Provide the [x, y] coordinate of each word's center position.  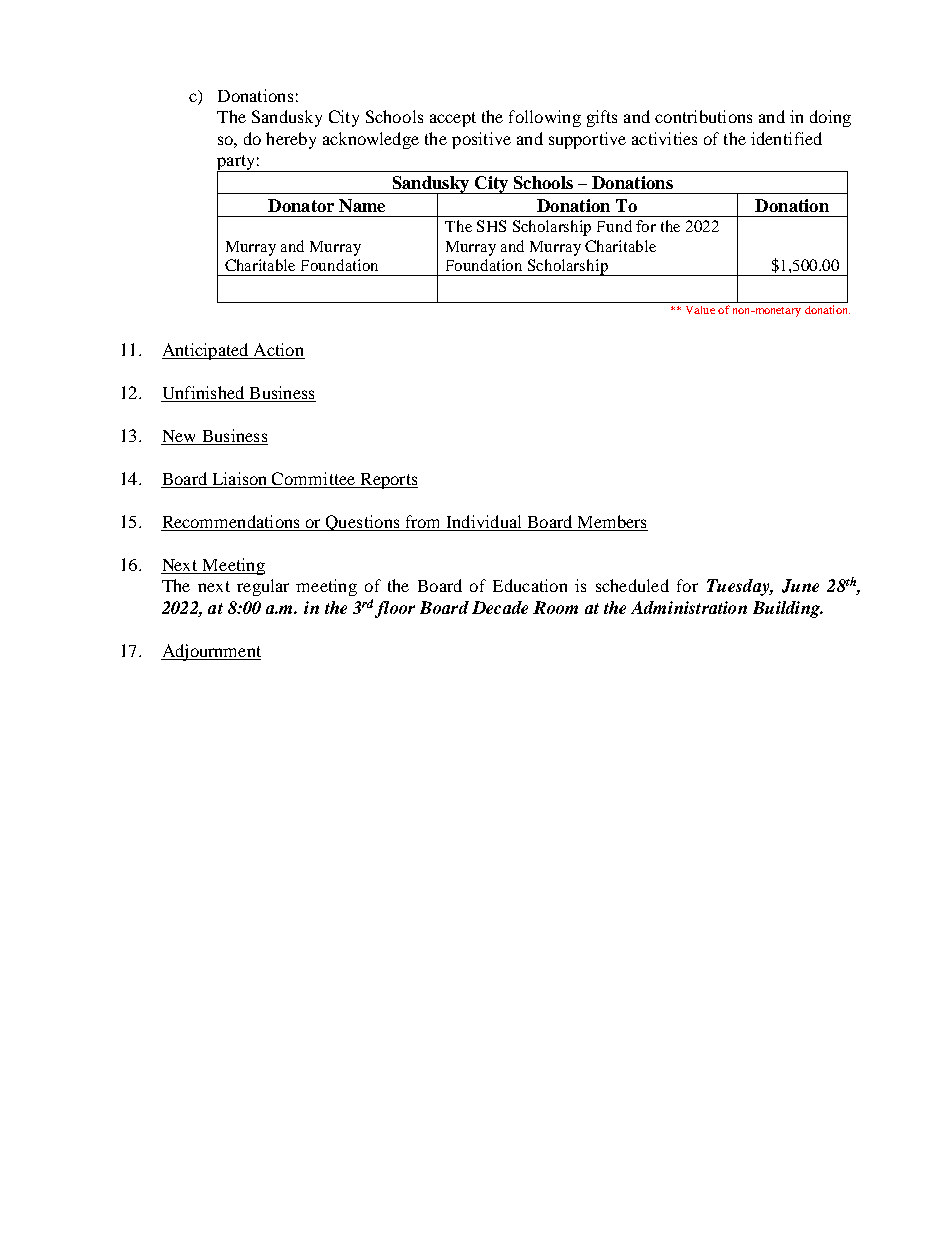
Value [700, 310]
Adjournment [211, 652]
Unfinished [203, 392]
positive [481, 140]
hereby [291, 140]
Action [278, 349]
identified [786, 138]
